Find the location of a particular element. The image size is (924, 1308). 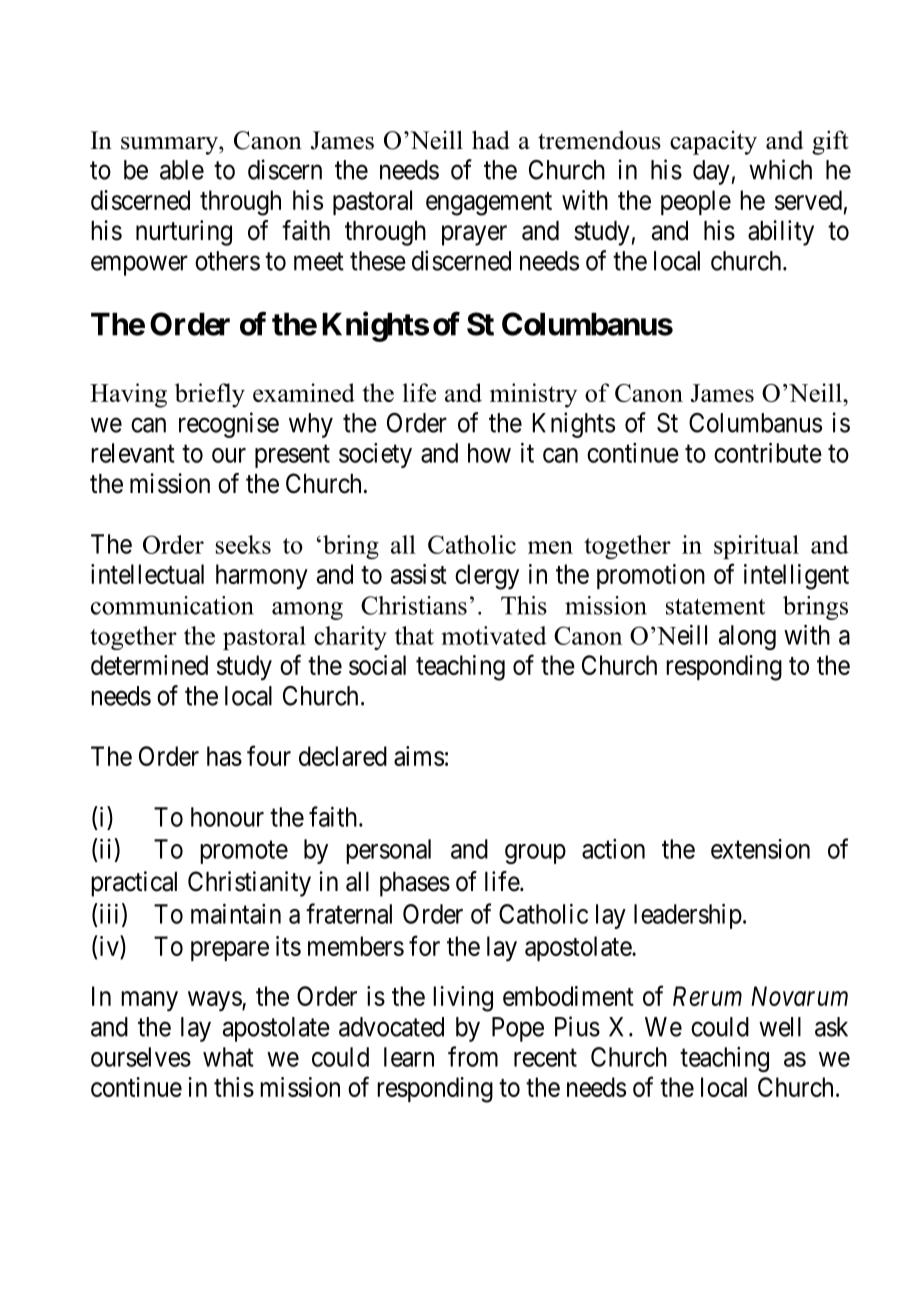

statement is located at coordinates (715, 606).
